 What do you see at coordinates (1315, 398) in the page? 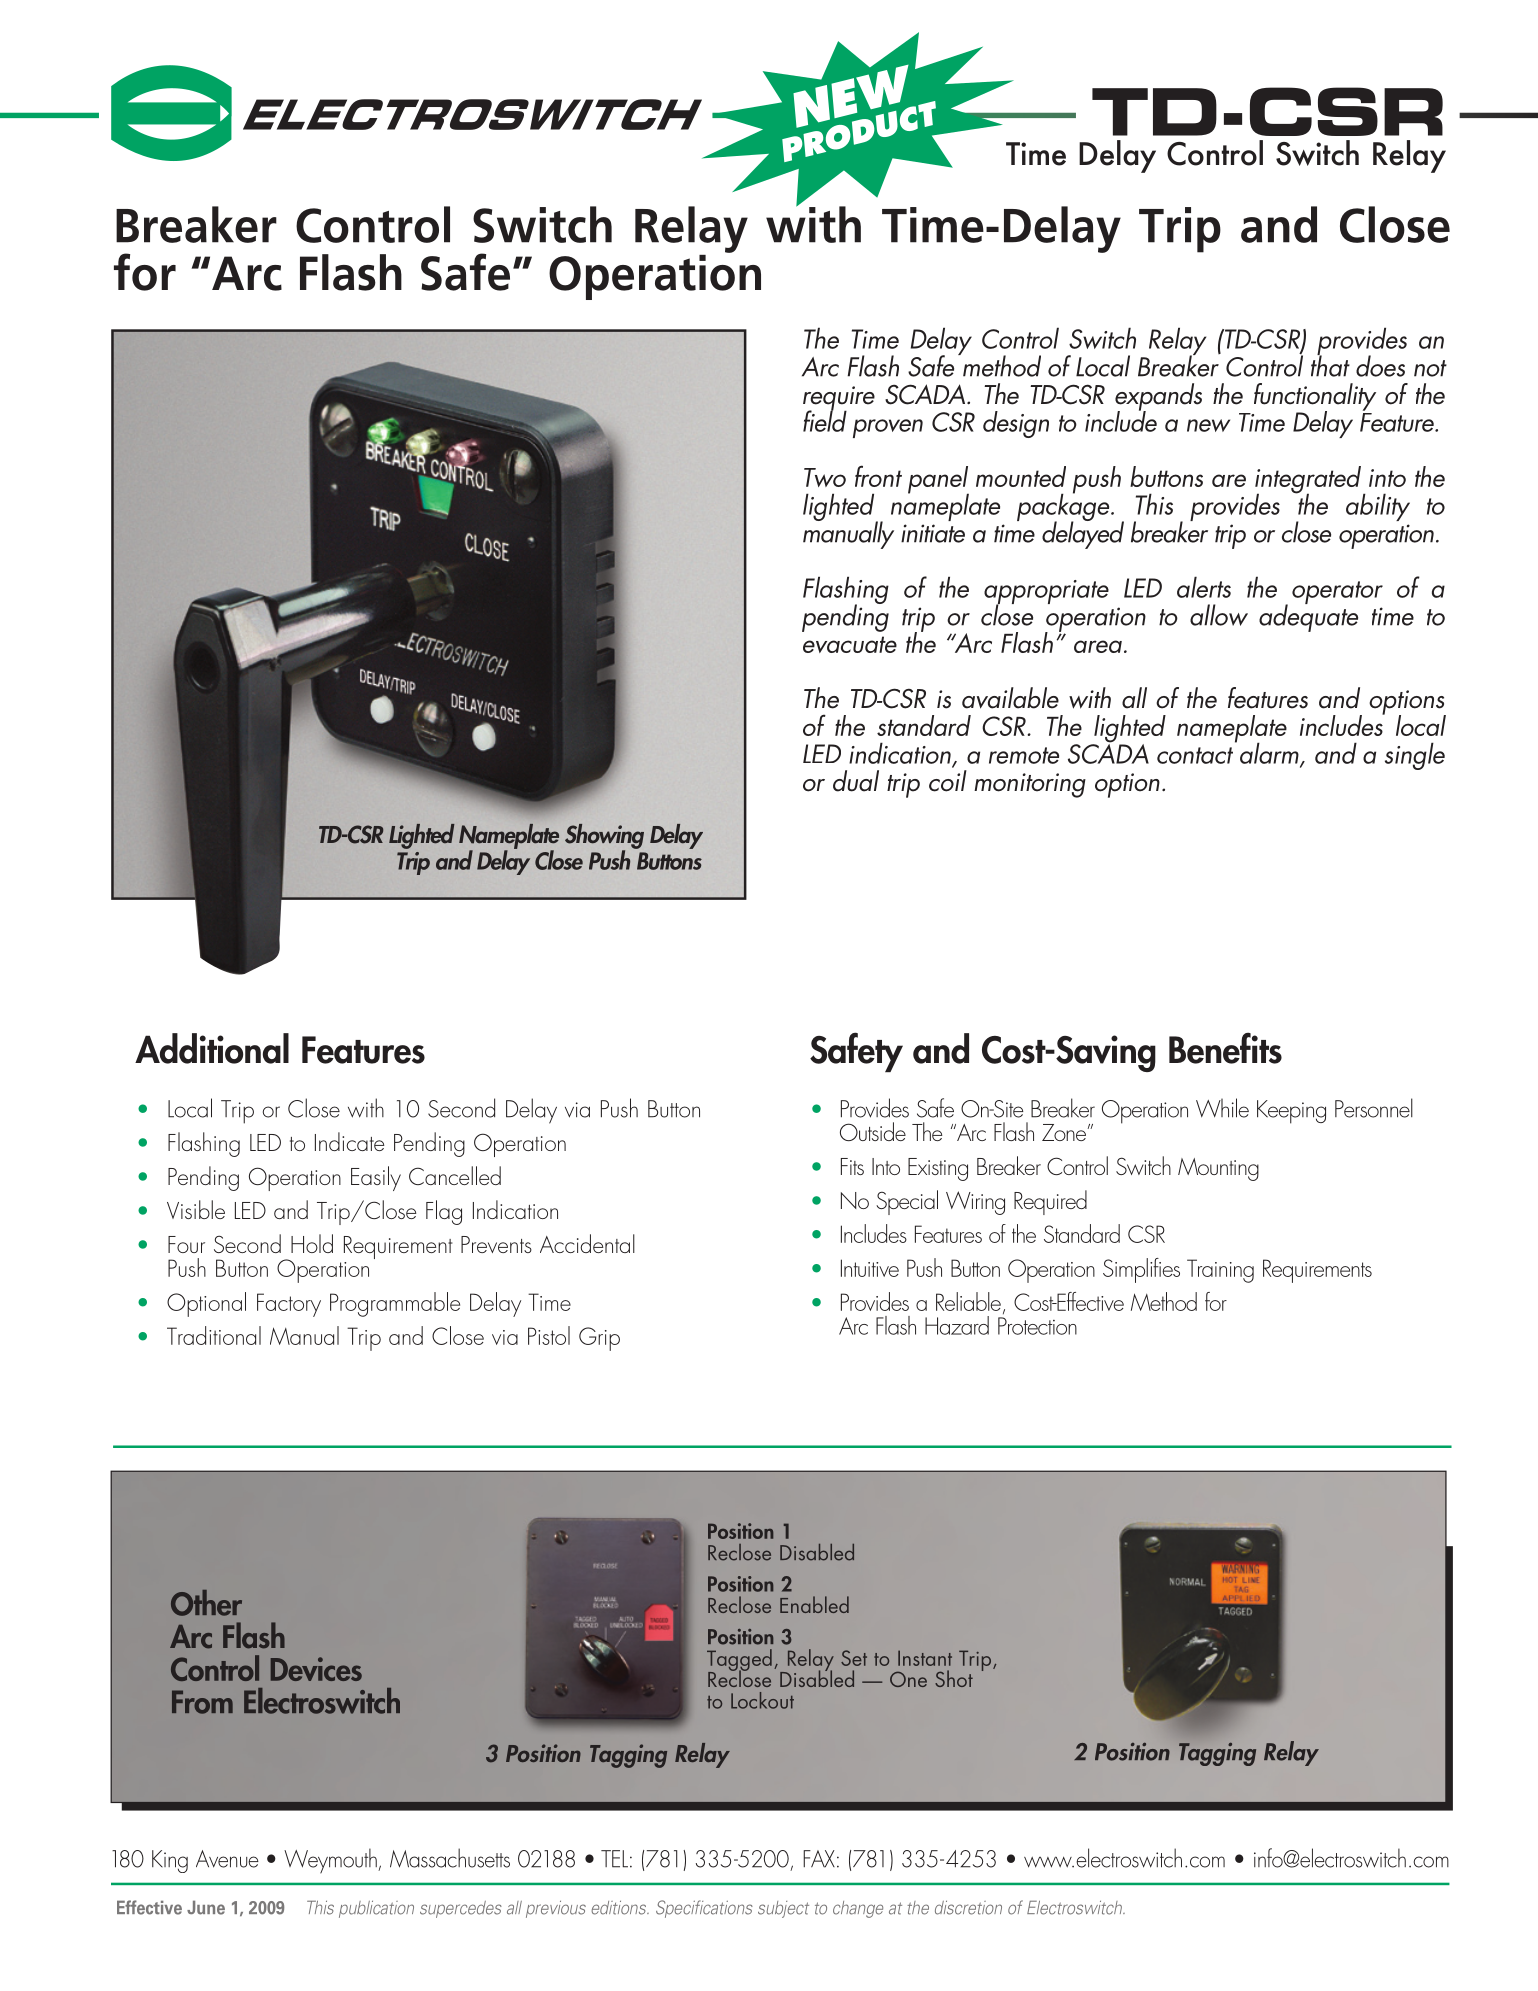
I see `functionality` at bounding box center [1315, 398].
